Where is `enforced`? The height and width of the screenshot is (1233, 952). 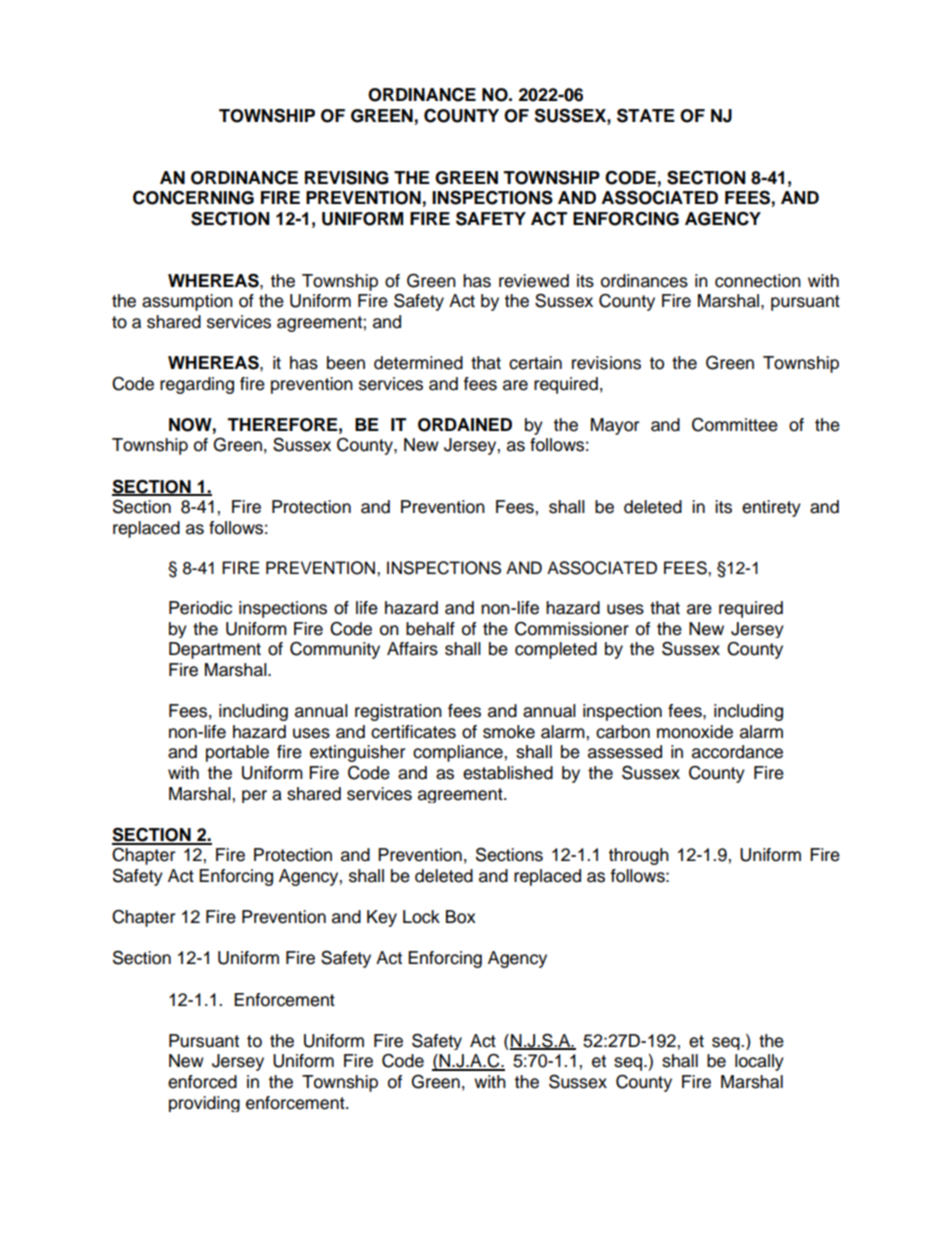 enforced is located at coordinates (202, 1082).
